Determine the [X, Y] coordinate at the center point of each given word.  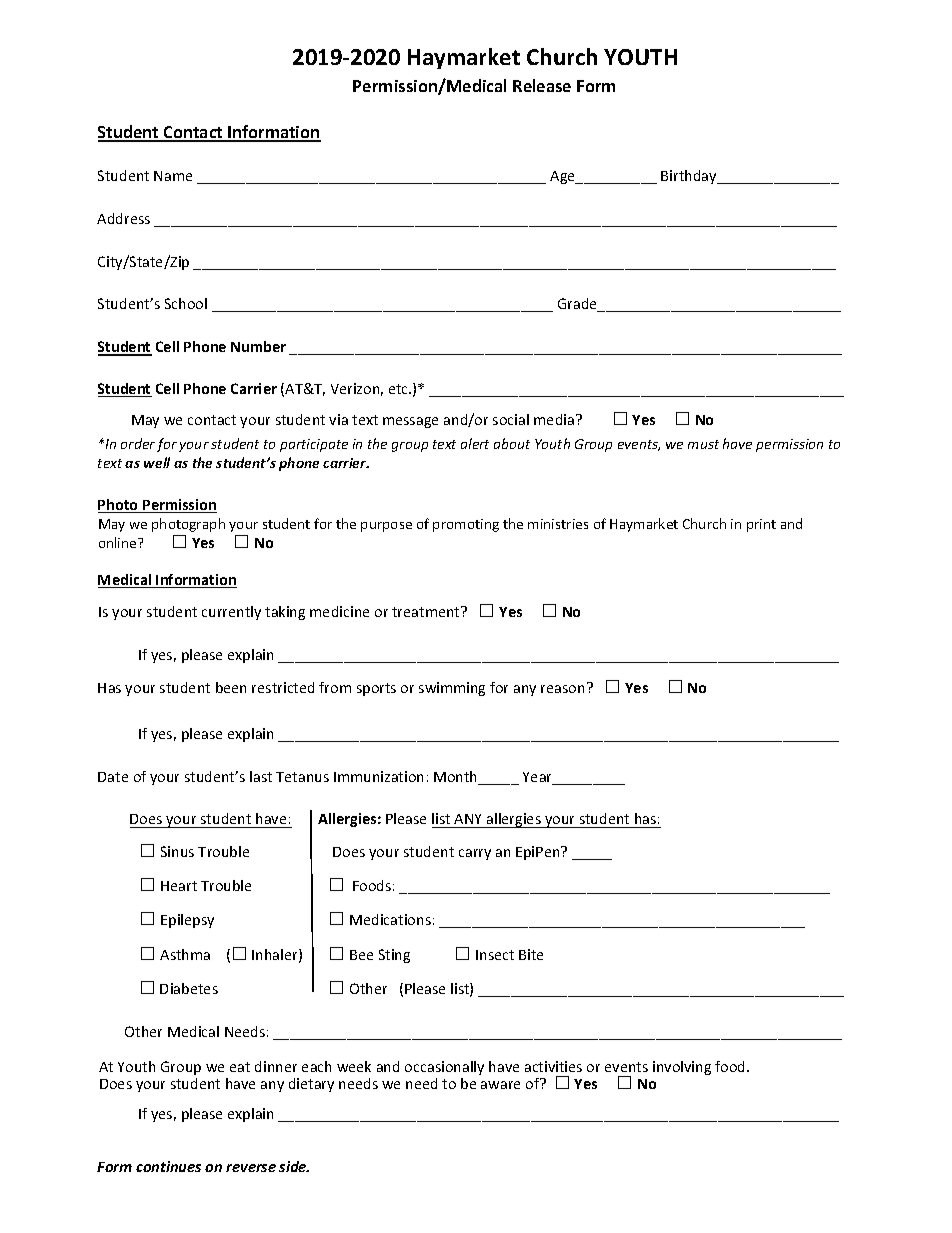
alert [475, 443]
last [261, 776]
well [157, 462]
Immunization [378, 776]
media [555, 419]
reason [562, 689]
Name [173, 176]
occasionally [444, 1068]
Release [542, 85]
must [703, 444]
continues [168, 1166]
